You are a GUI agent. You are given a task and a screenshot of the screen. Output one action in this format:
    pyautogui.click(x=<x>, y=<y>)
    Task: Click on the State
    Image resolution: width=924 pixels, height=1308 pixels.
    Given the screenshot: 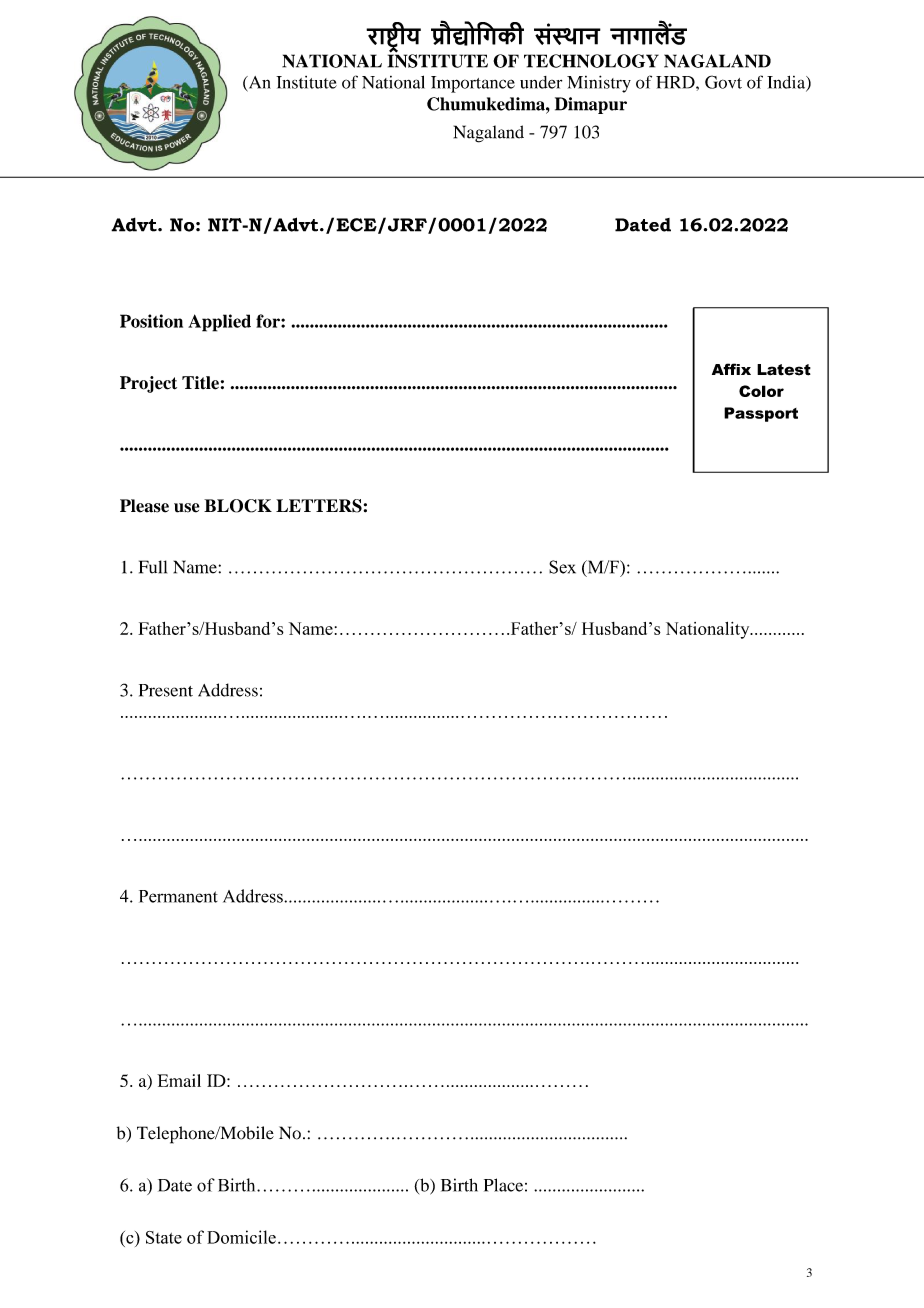 What is the action you would take?
    pyautogui.click(x=164, y=1237)
